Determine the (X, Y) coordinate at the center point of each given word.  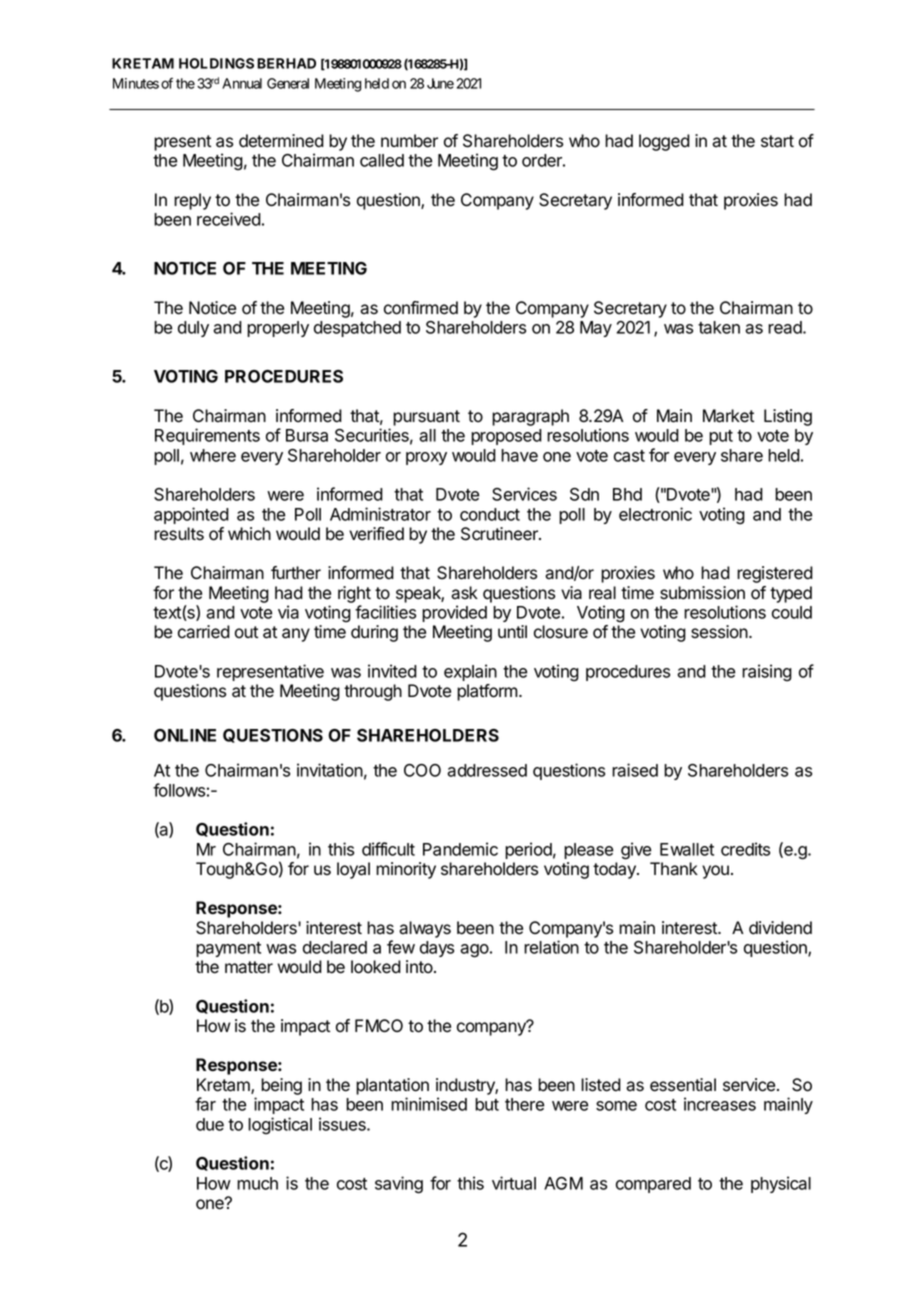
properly (278, 329)
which (249, 534)
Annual (242, 83)
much (257, 1183)
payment (228, 949)
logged (664, 142)
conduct (490, 514)
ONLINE (185, 735)
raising (767, 673)
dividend (780, 928)
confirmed (421, 308)
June (440, 83)
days (437, 949)
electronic (655, 514)
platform (488, 692)
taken (719, 327)
